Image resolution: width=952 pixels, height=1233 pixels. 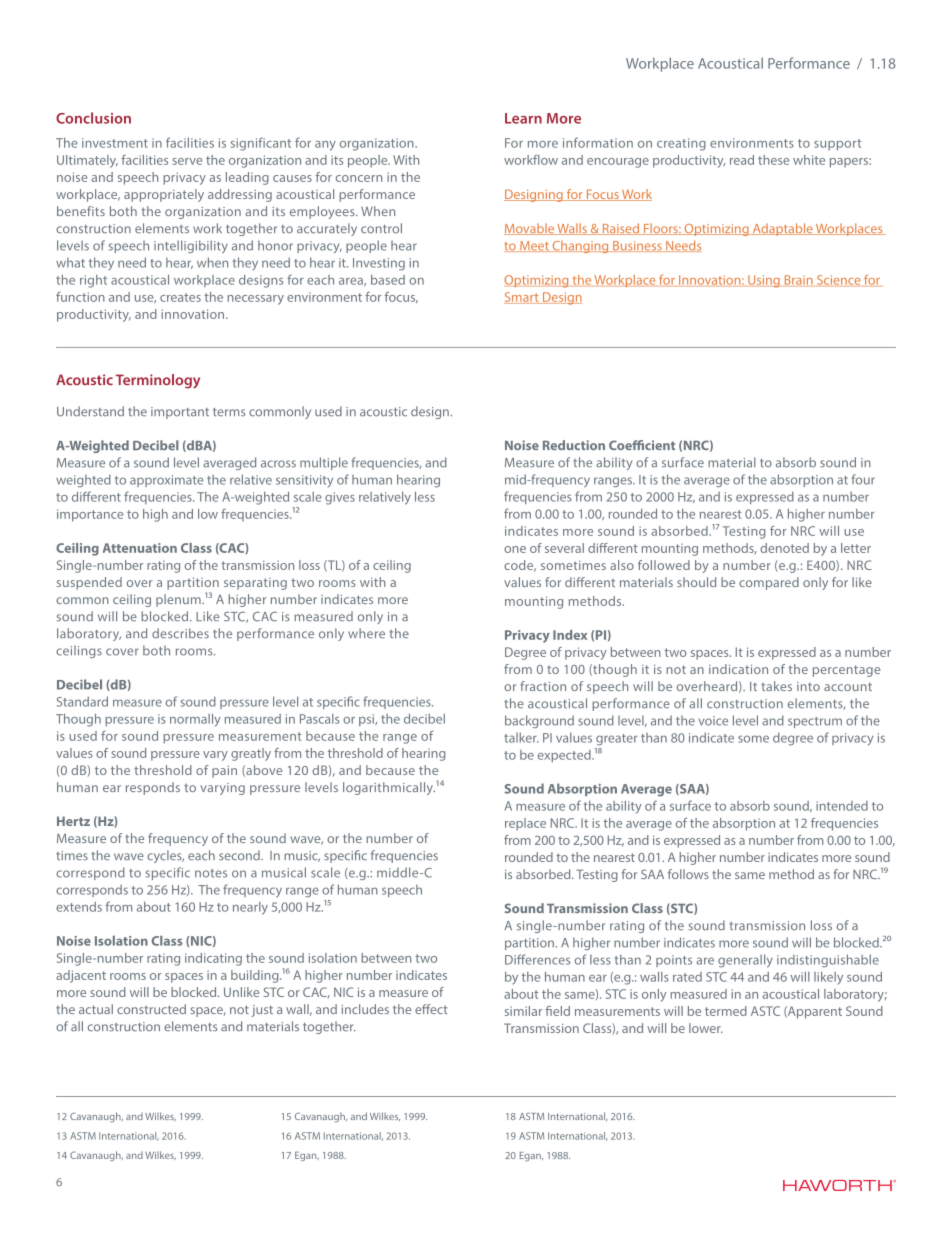 What do you see at coordinates (574, 445) in the image?
I see `Reduction` at bounding box center [574, 445].
